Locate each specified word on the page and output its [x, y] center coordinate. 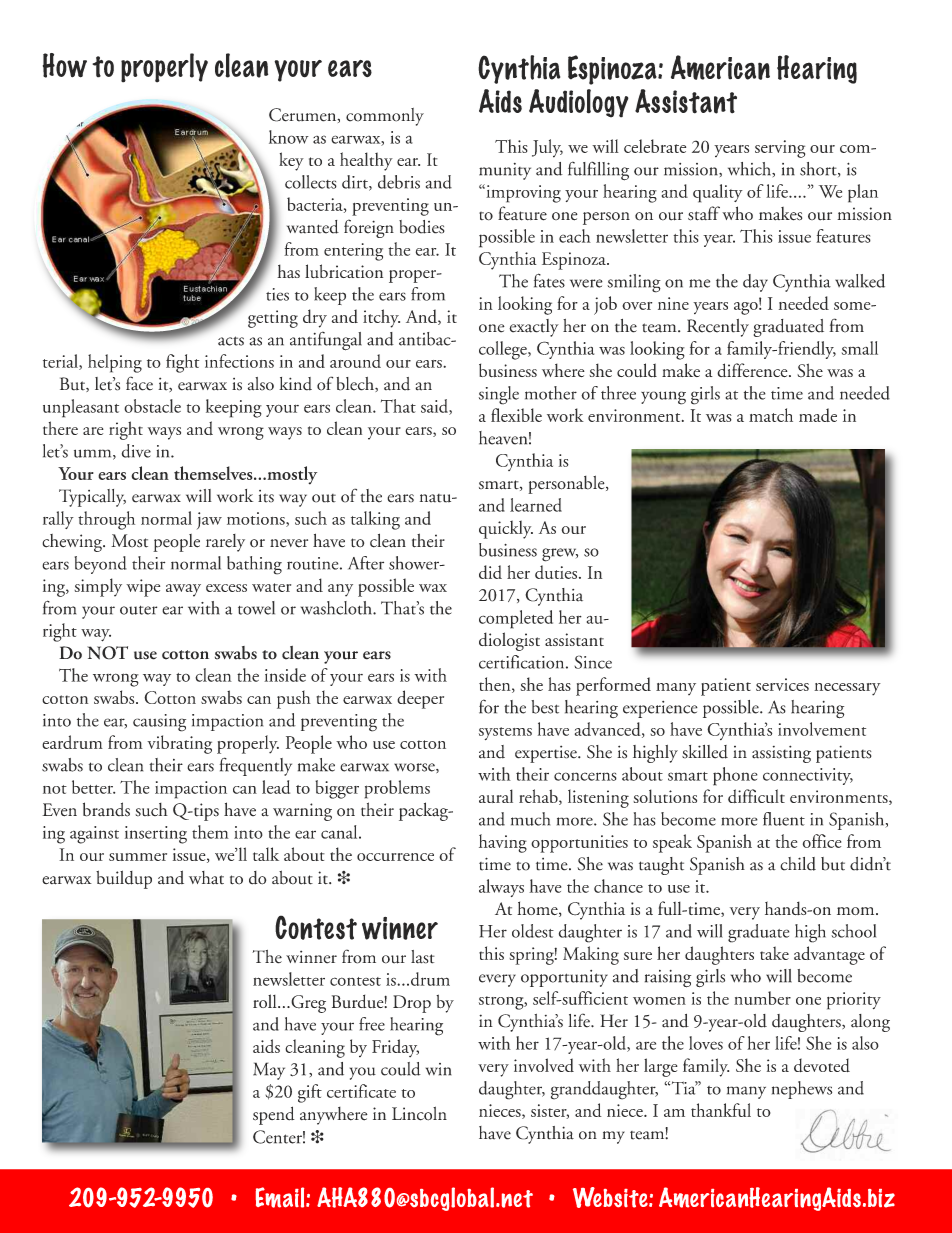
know [289, 137]
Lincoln [419, 1113]
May [269, 1071]
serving [780, 149]
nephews [802, 1090]
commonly [385, 117]
